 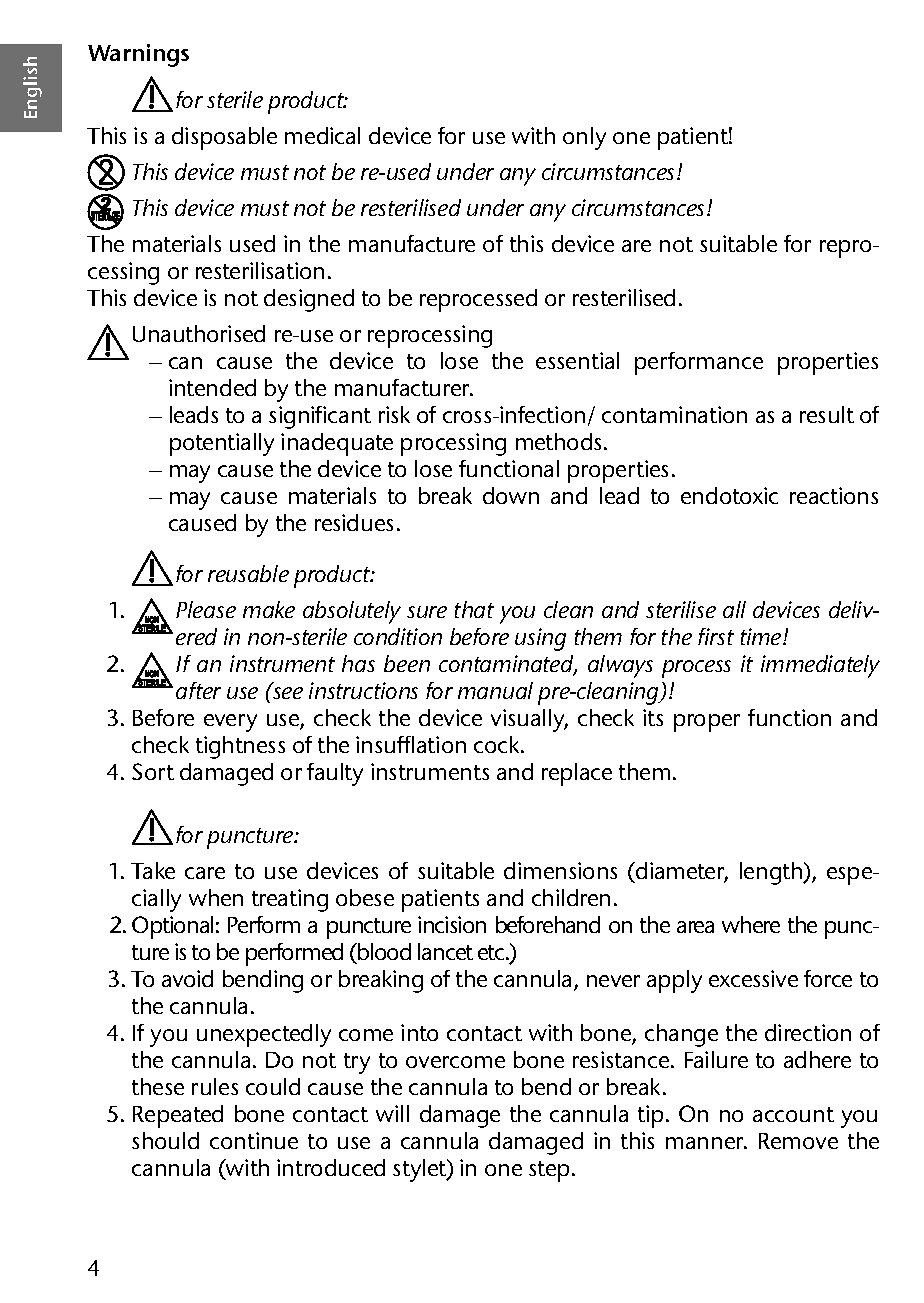 What do you see at coordinates (577, 360) in the image?
I see `essential` at bounding box center [577, 360].
